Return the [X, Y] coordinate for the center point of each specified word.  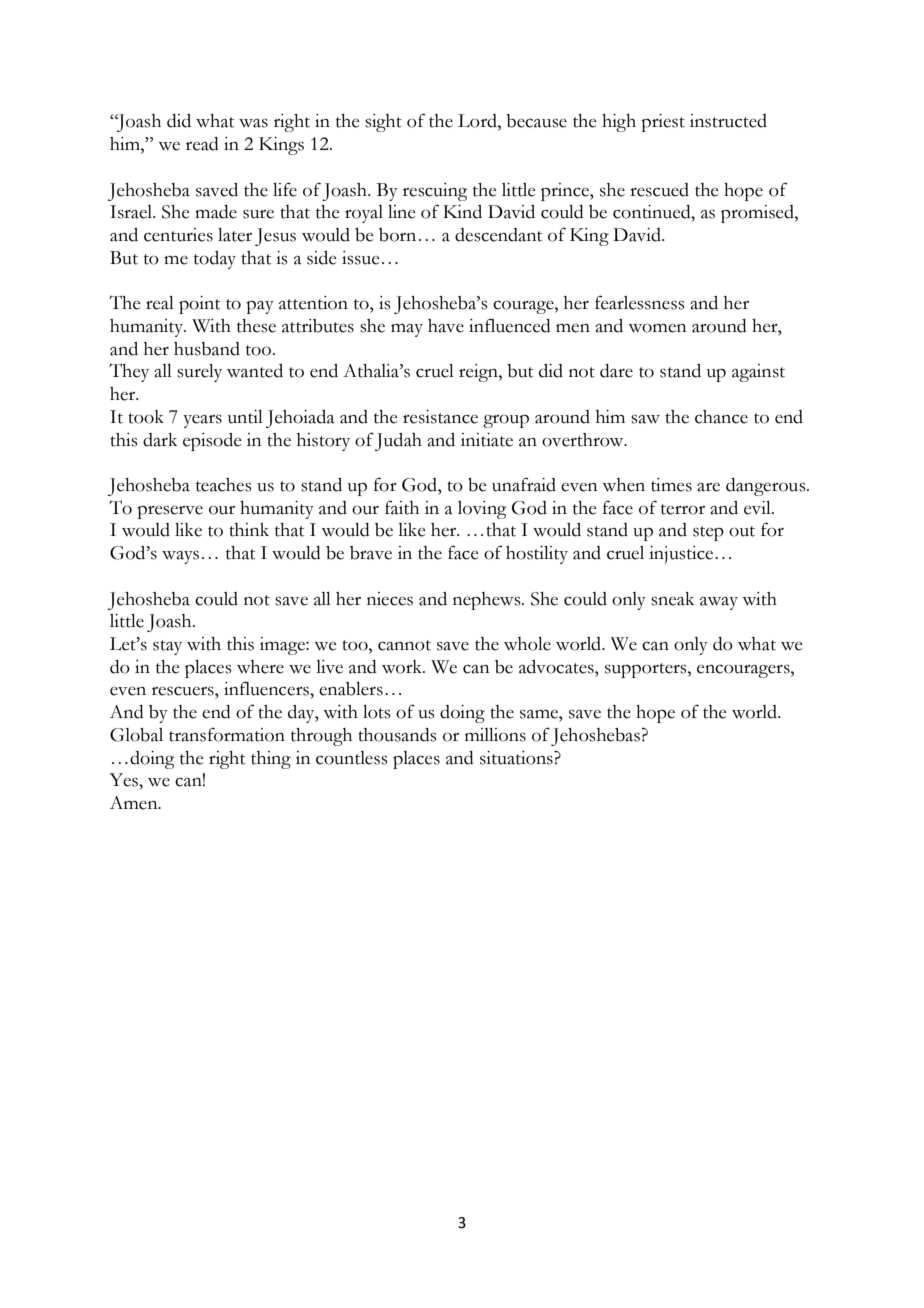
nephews [488, 601]
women [657, 328]
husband [207, 349]
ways [180, 557]
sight [383, 123]
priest [663, 123]
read [202, 144]
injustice [682, 555]
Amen [135, 803]
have [446, 326]
